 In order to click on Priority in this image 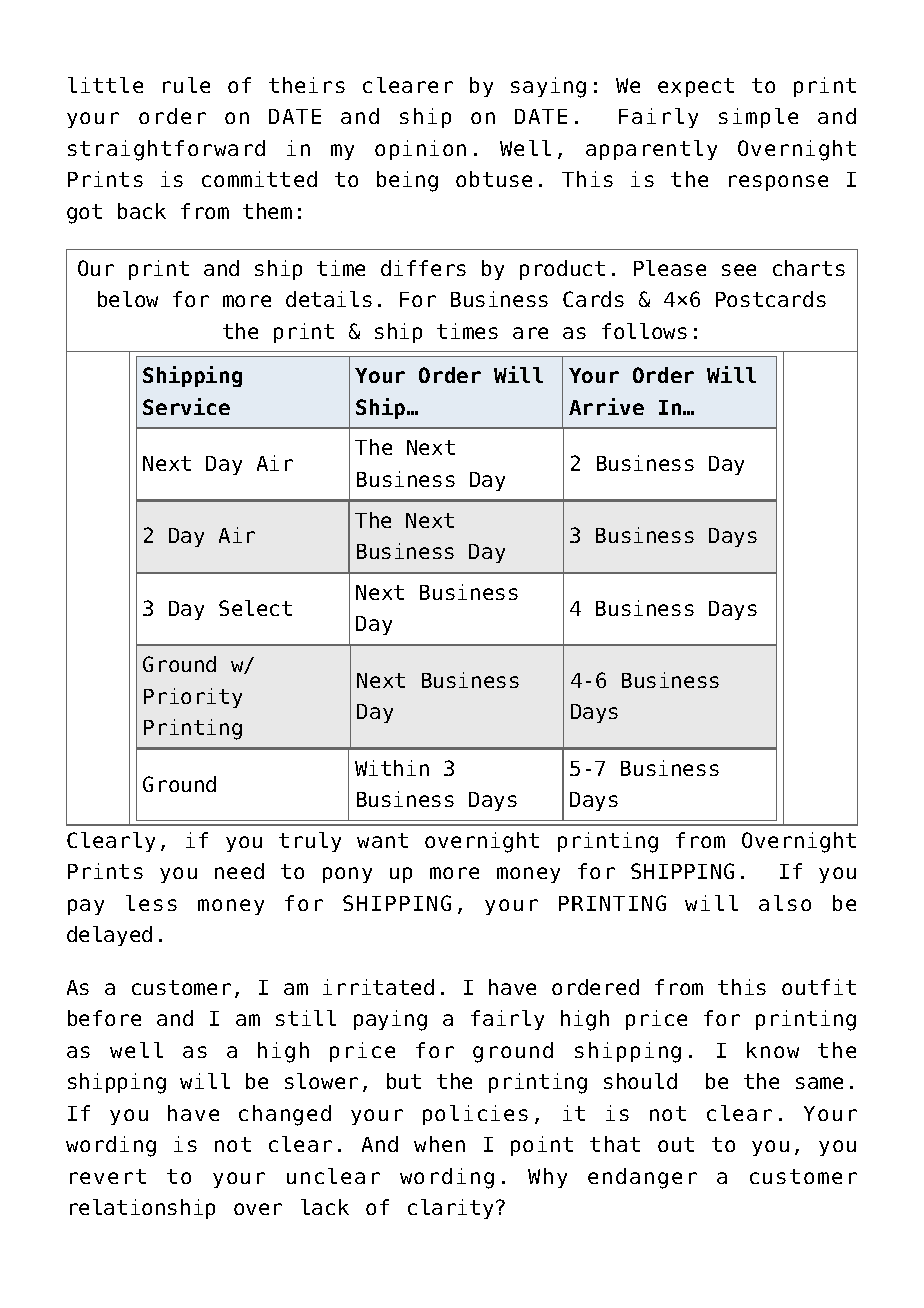, I will do `click(193, 698)`.
